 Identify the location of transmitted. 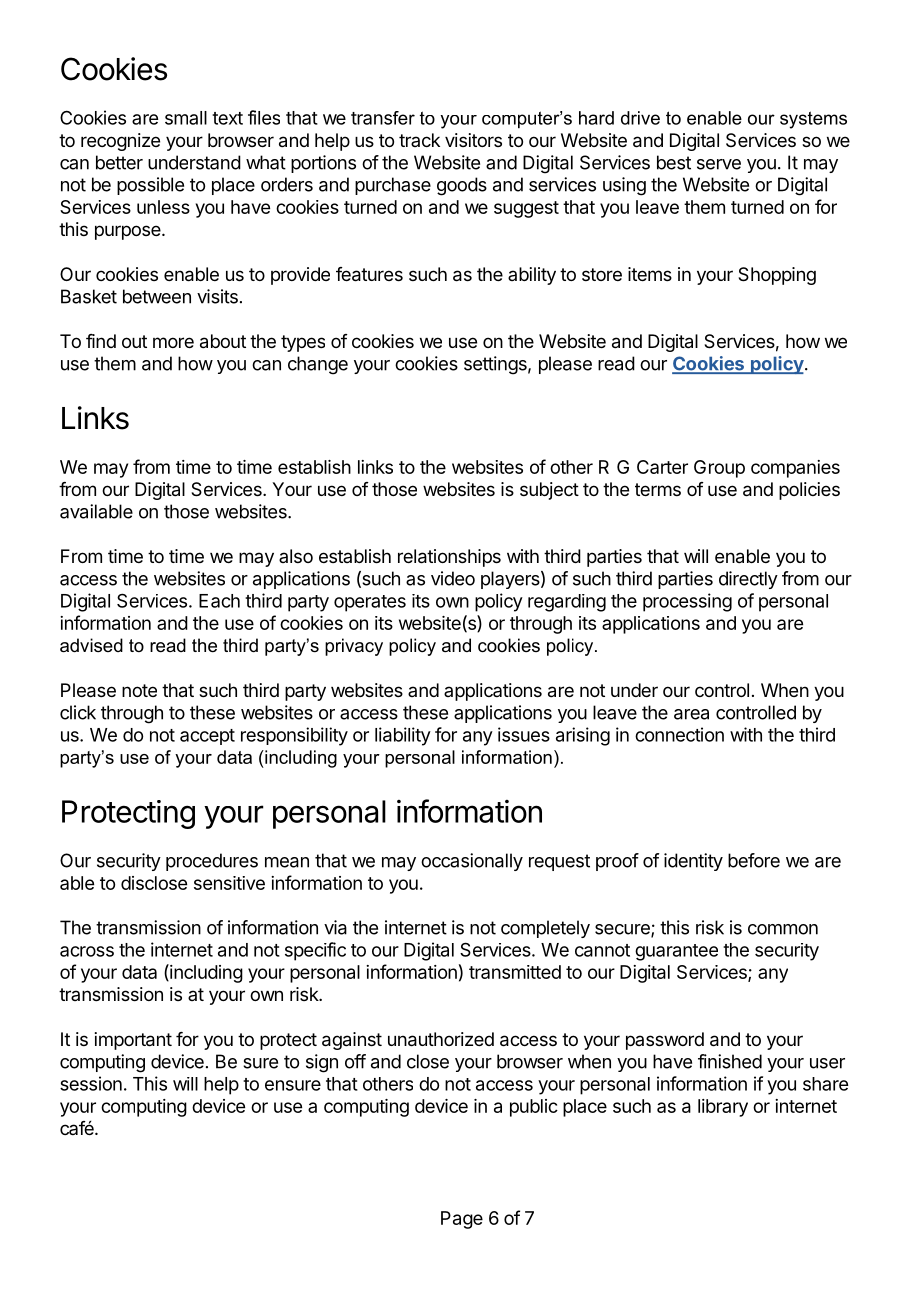
(515, 972).
